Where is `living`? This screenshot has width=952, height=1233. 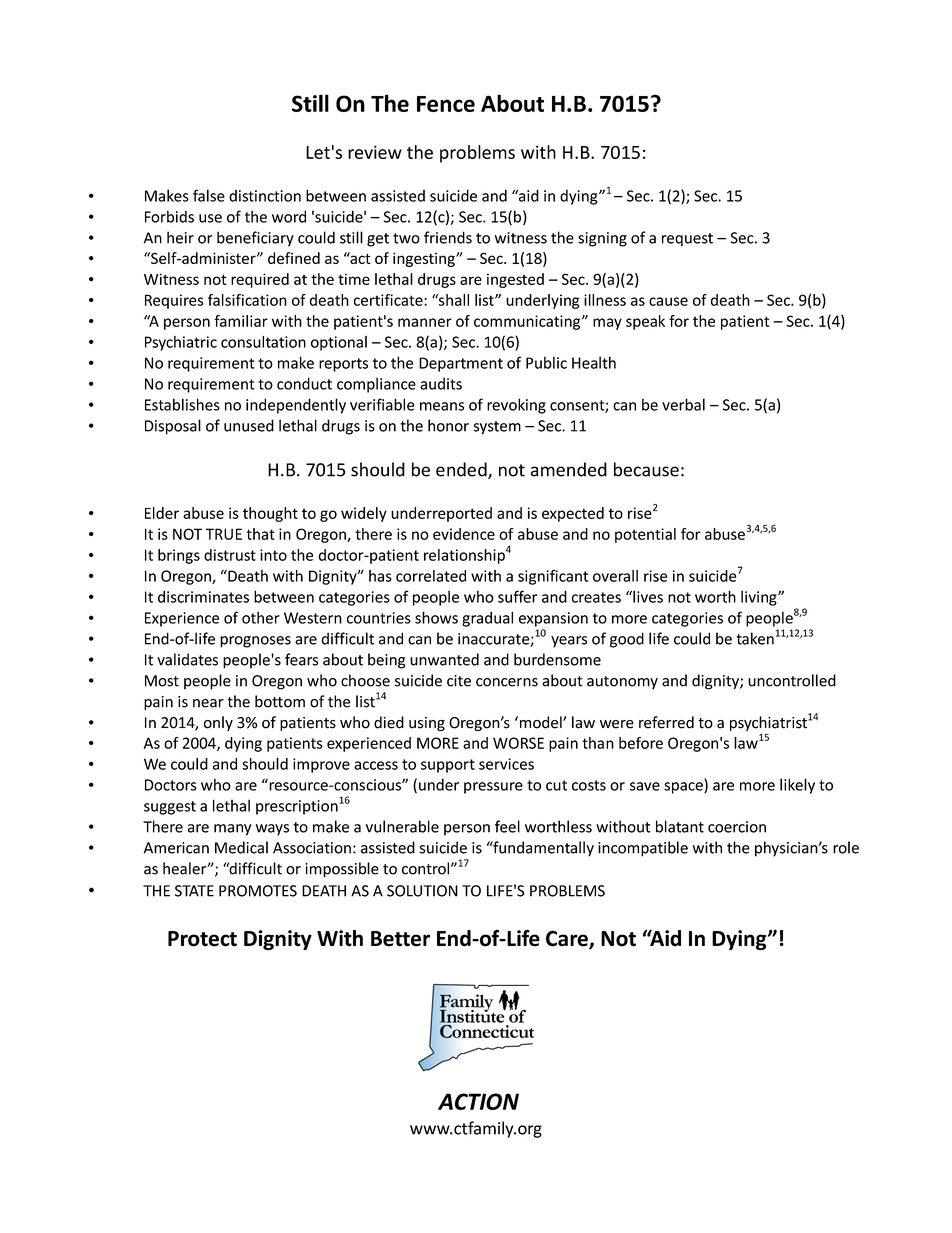 living is located at coordinates (760, 598).
